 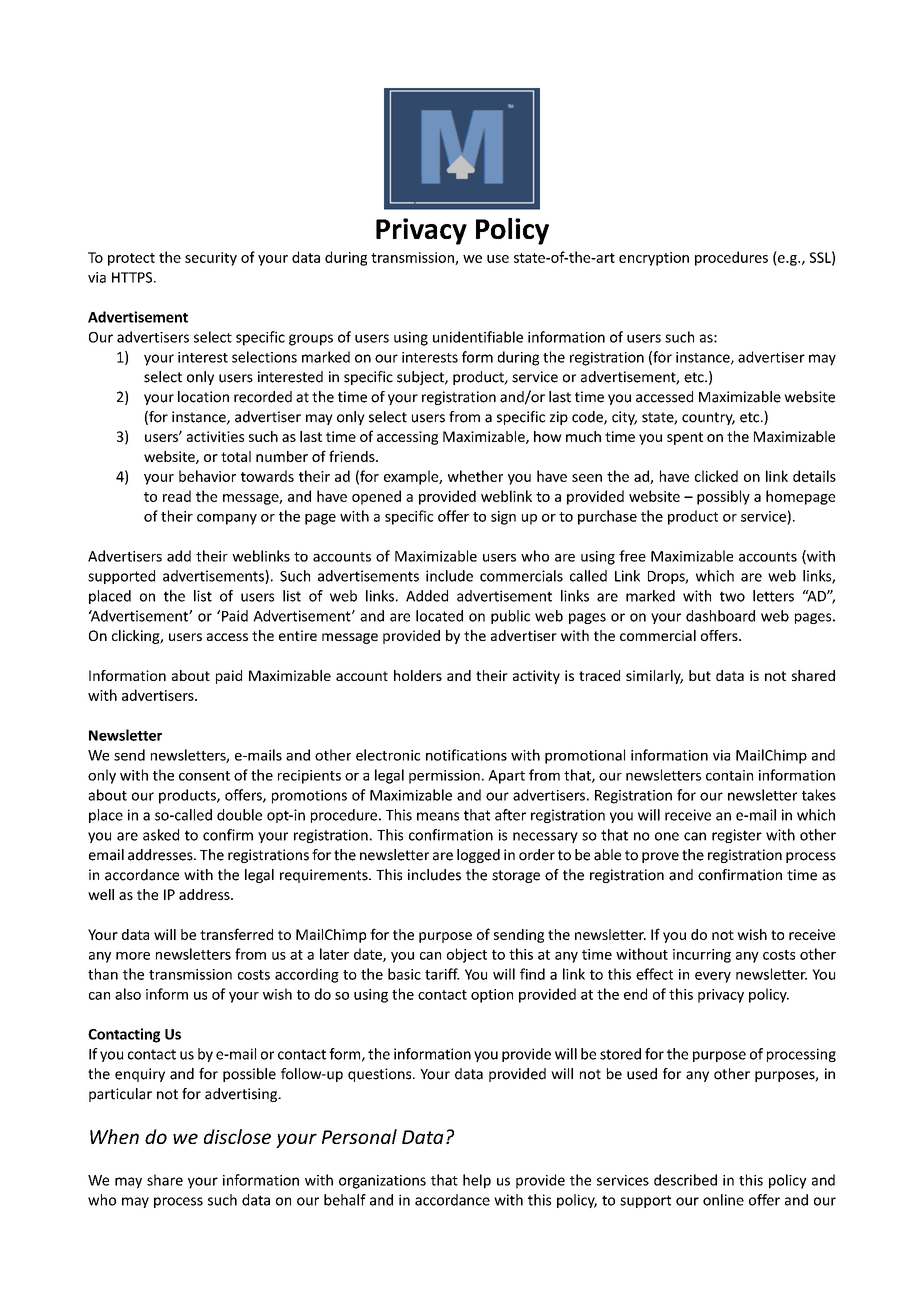 I want to click on encryption, so click(x=654, y=259).
